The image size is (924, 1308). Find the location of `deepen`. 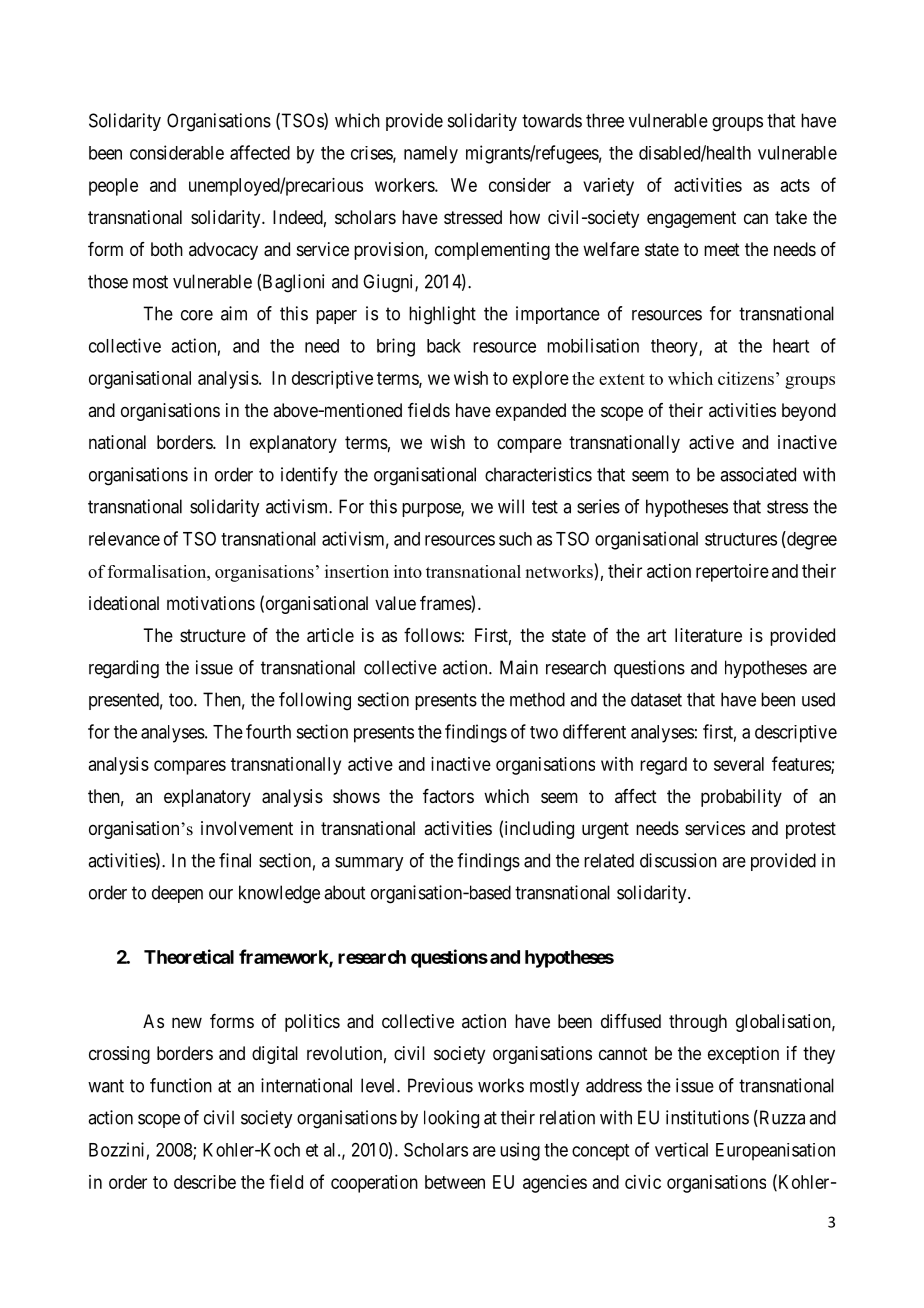

deepen is located at coordinates (177, 894).
